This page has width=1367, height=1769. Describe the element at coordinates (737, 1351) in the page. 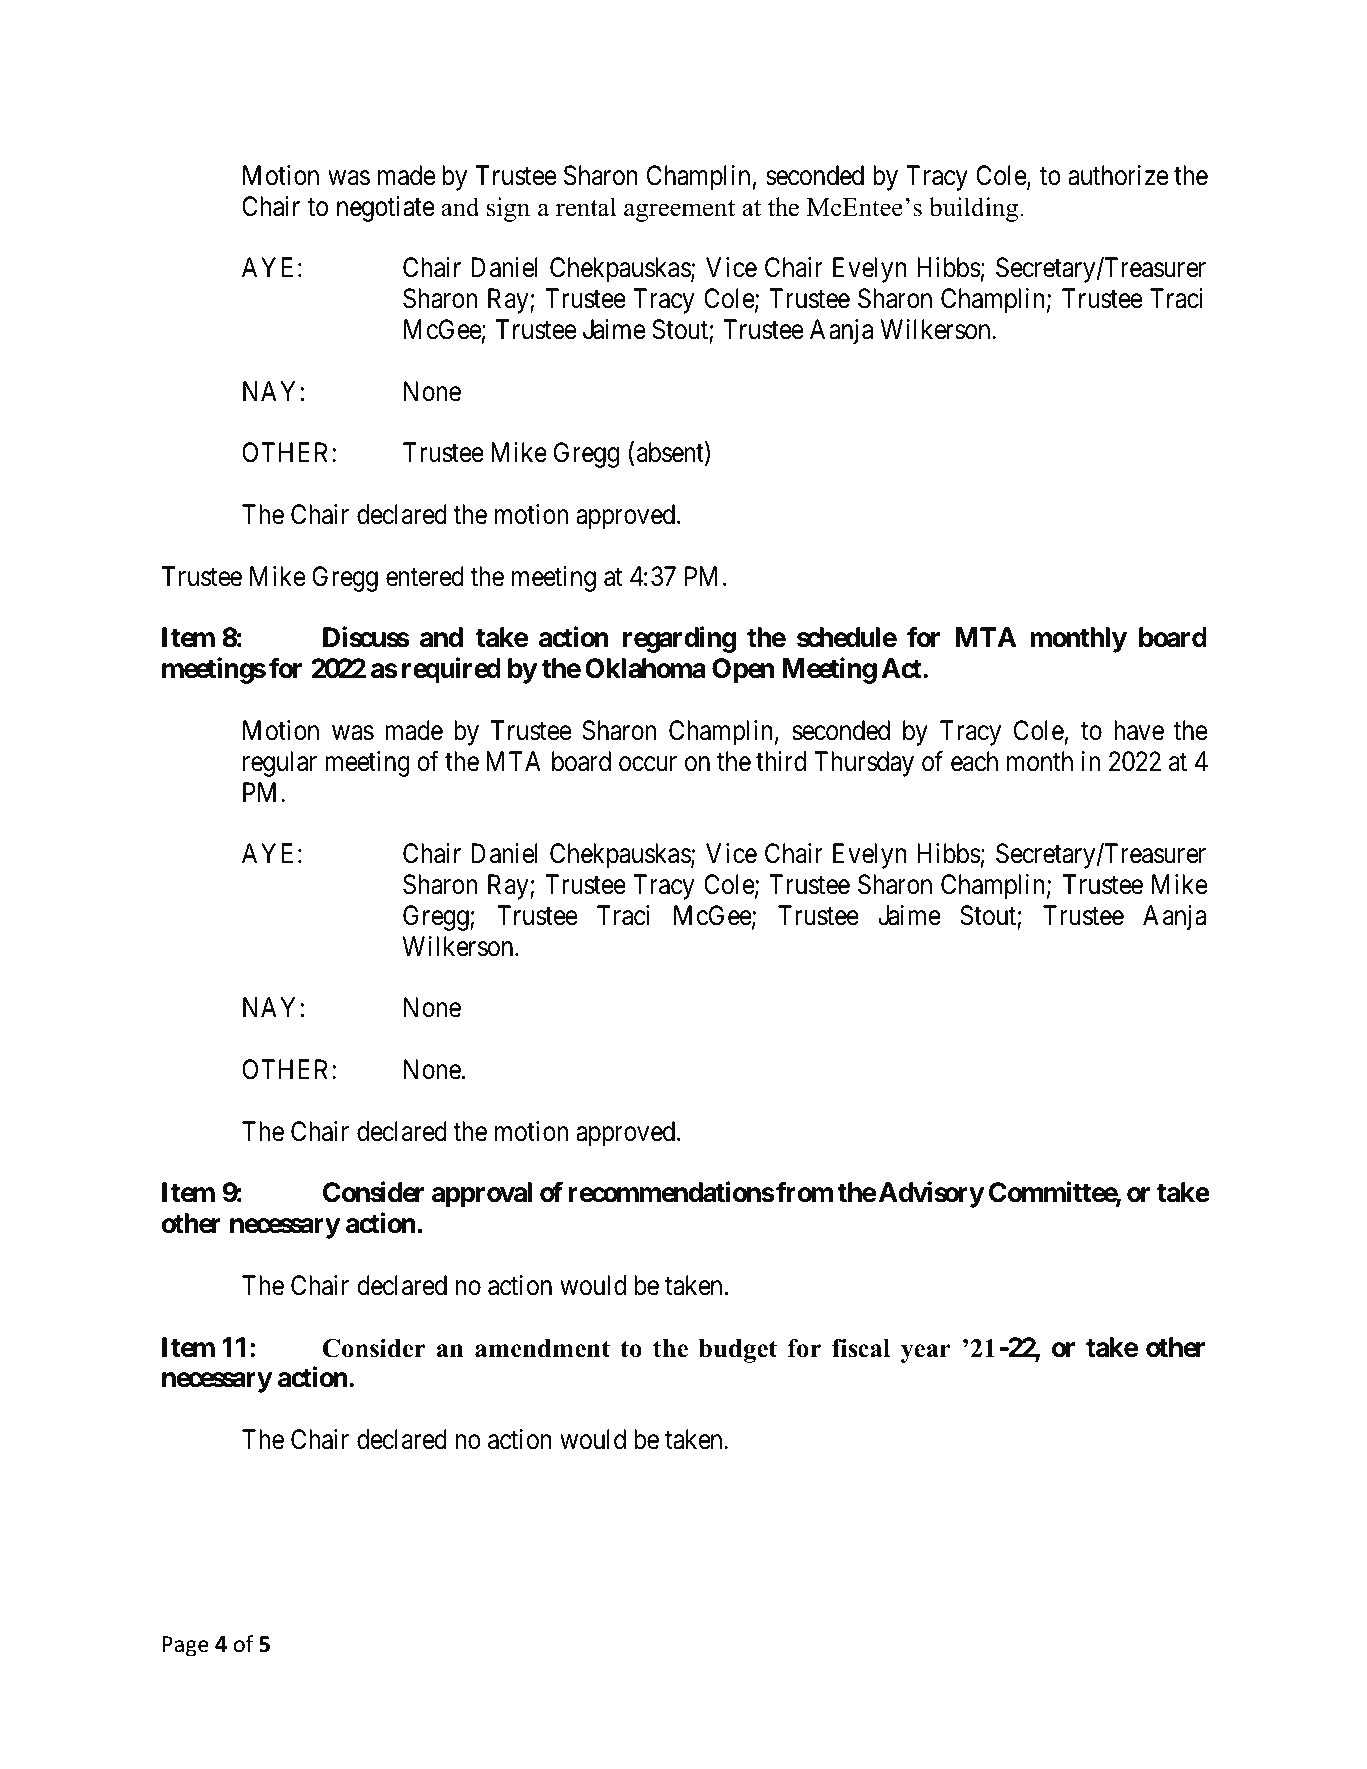

I see `budget` at that location.
